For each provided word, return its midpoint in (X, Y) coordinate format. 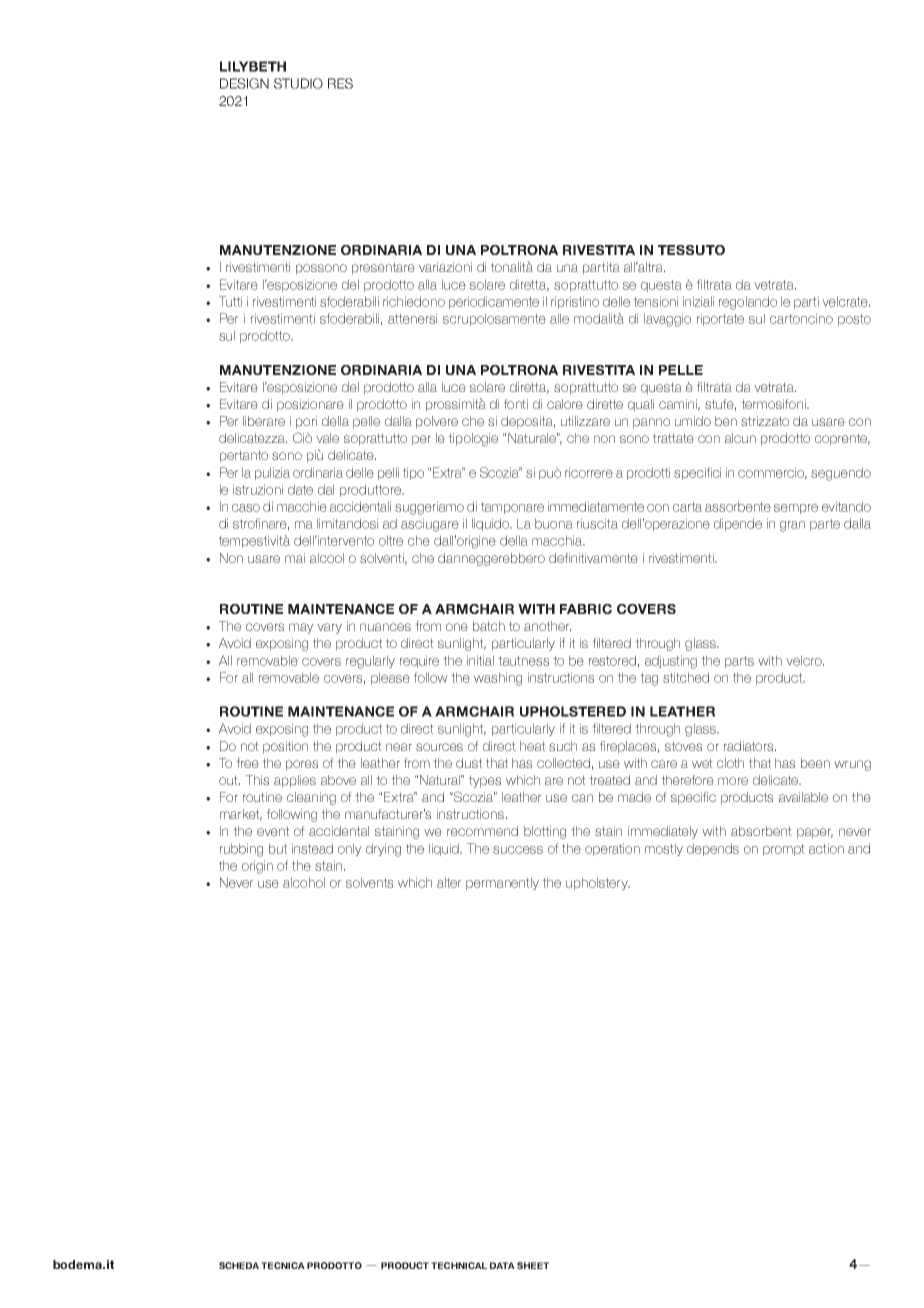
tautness (523, 661)
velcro (805, 660)
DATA (502, 1265)
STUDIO (298, 83)
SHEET (533, 1265)
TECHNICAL (459, 1265)
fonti (516, 404)
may (301, 628)
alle (559, 318)
